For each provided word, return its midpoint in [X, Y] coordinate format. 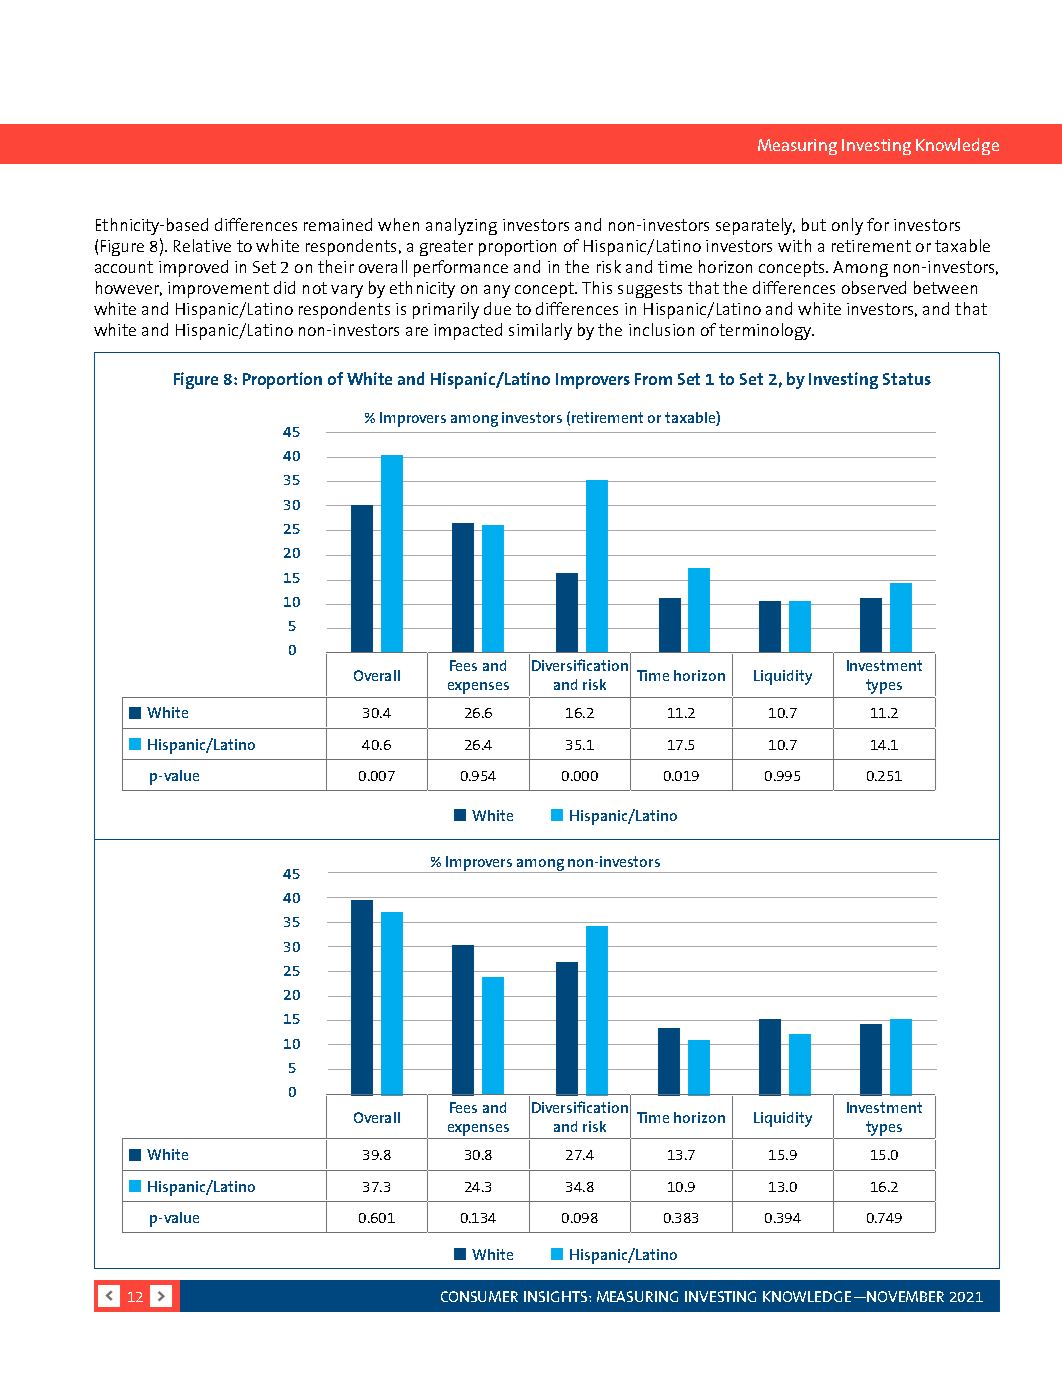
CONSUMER [479, 1296]
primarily [446, 310]
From [653, 379]
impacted [468, 331]
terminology [766, 331]
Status [907, 379]
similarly [540, 331]
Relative [202, 245]
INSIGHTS [555, 1296]
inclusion [661, 329]
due [497, 308]
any [497, 291]
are [417, 331]
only [847, 226]
